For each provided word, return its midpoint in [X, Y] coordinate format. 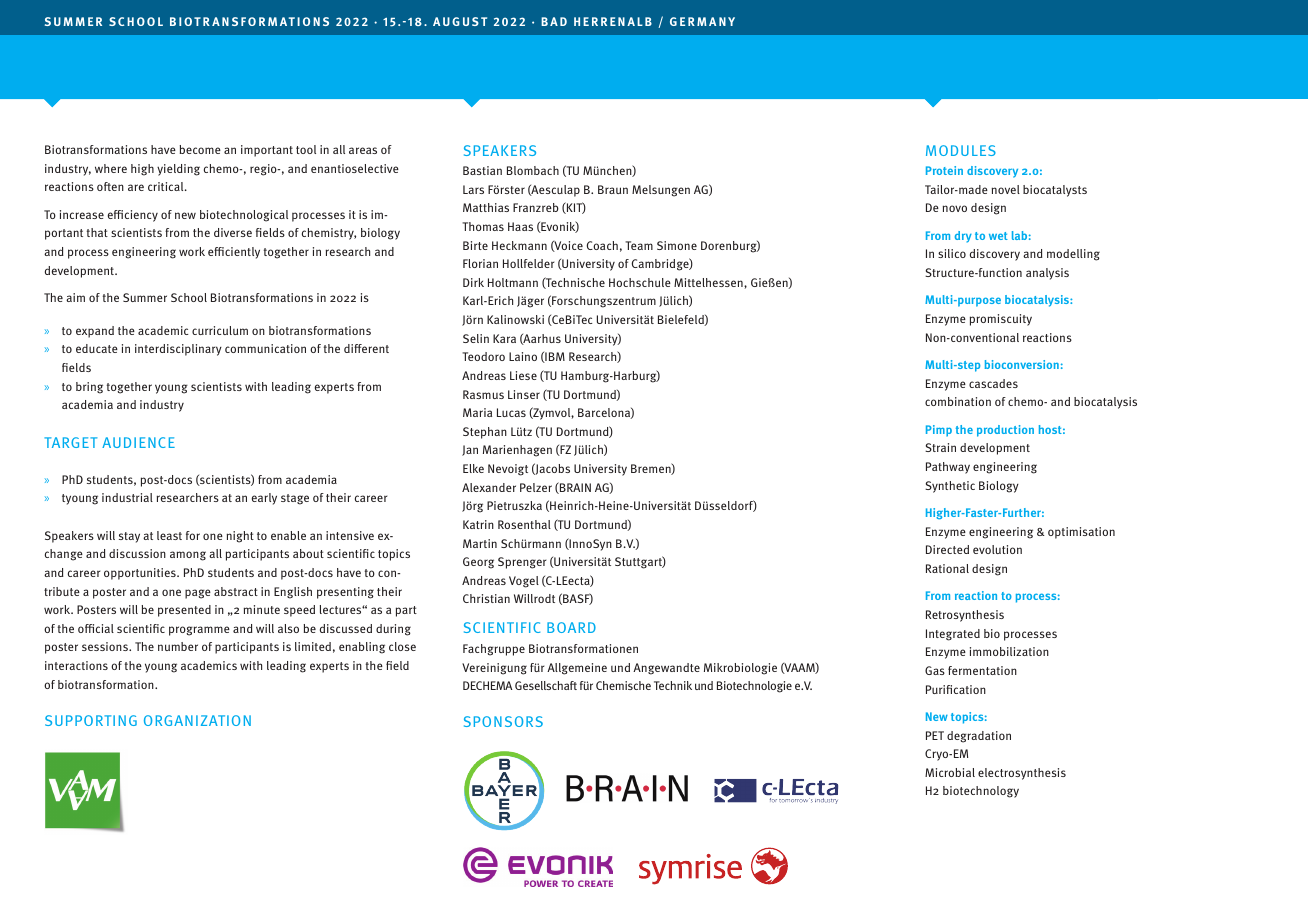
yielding [178, 170]
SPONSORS [503, 721]
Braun [613, 189]
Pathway [948, 468]
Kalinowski [515, 319]
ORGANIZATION [197, 720]
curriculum [220, 330]
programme [199, 631]
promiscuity [1001, 320]
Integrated [953, 635]
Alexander [489, 487]
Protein [944, 170]
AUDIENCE [138, 442]
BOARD [571, 627]
